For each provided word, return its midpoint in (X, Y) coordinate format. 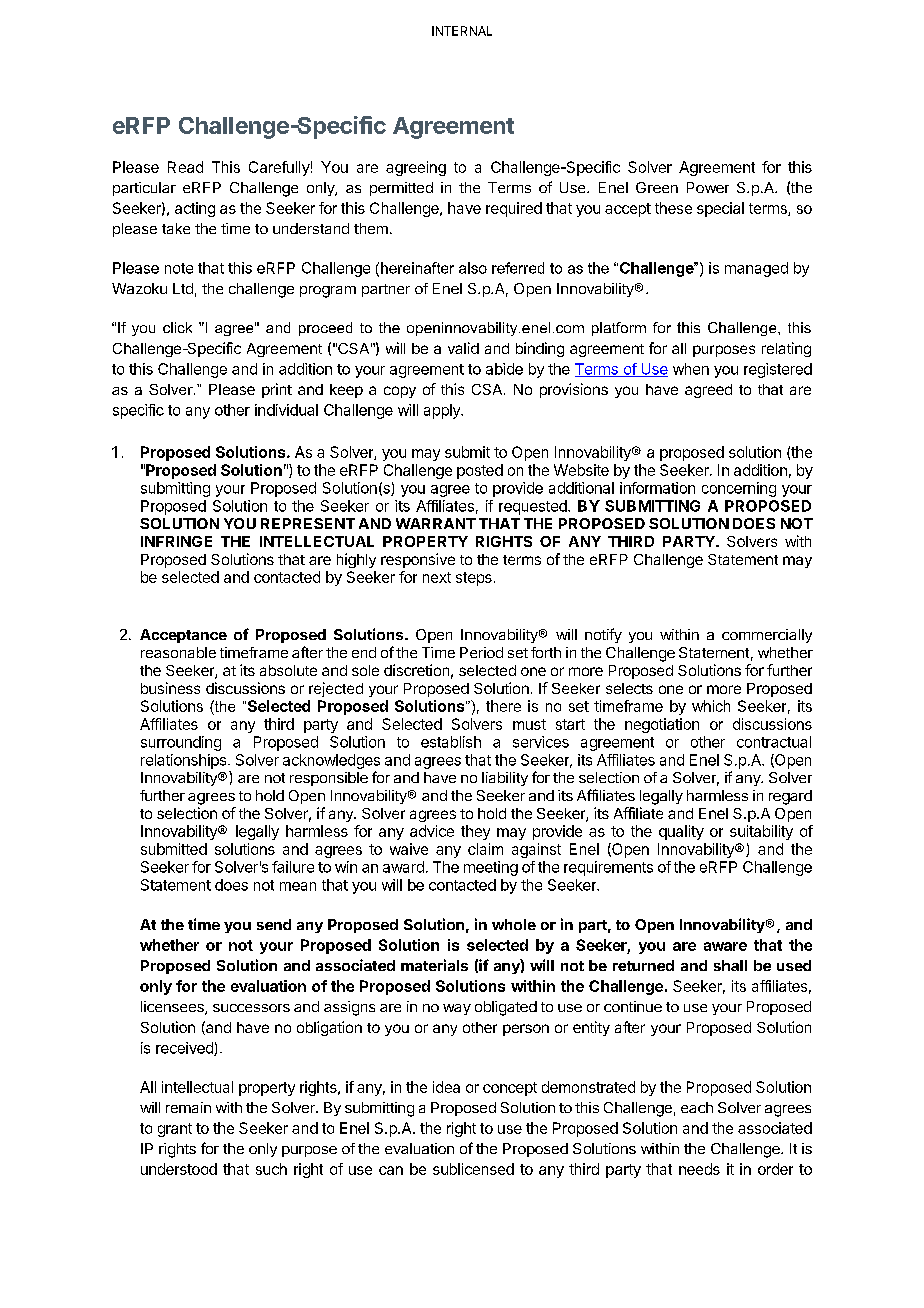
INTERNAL (462, 31)
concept (510, 1089)
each (697, 1107)
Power (708, 187)
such (271, 1169)
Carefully (279, 168)
